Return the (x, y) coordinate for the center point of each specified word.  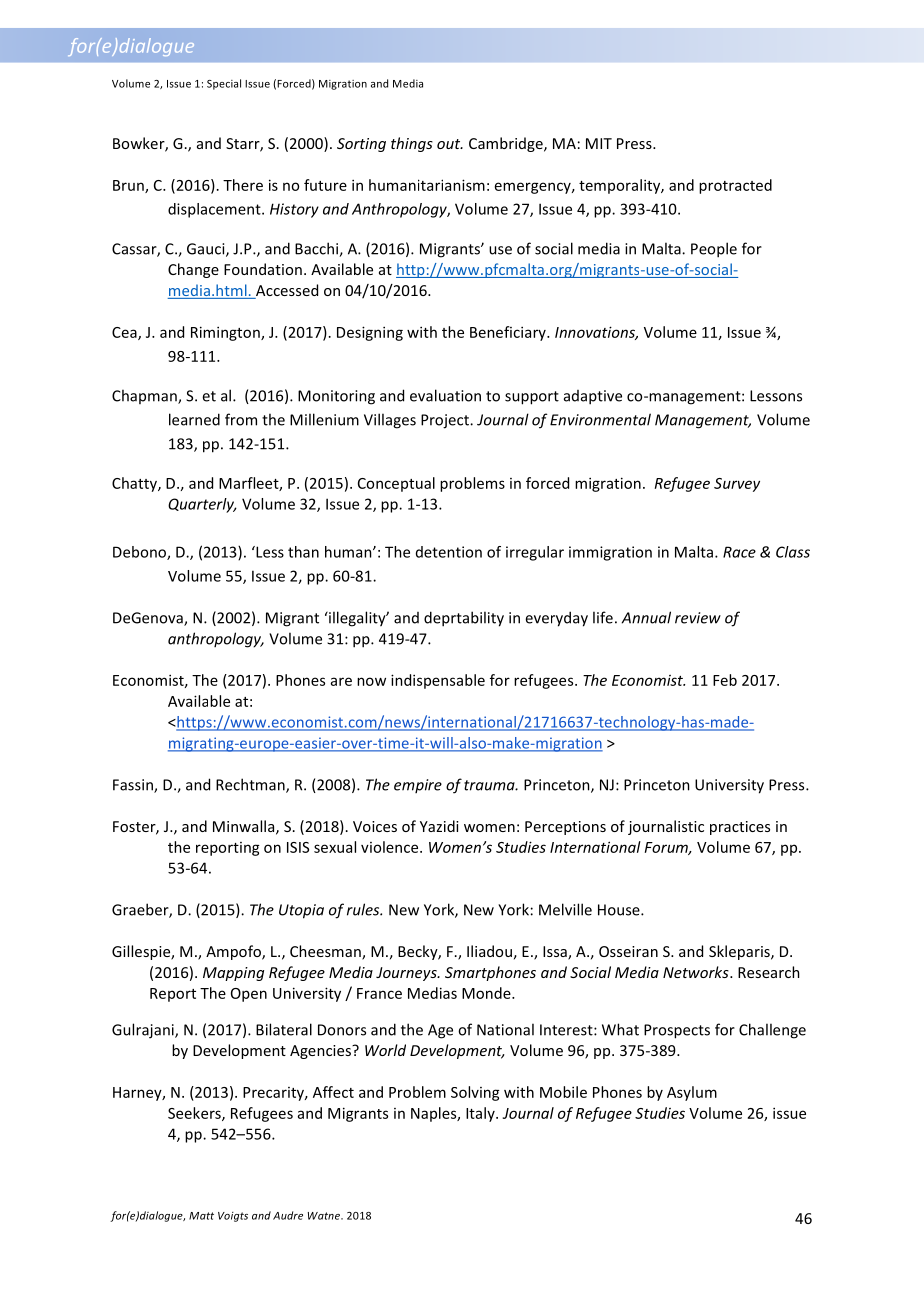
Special (224, 84)
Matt (201, 1216)
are (341, 681)
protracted (735, 186)
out (450, 144)
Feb (725, 680)
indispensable (438, 681)
